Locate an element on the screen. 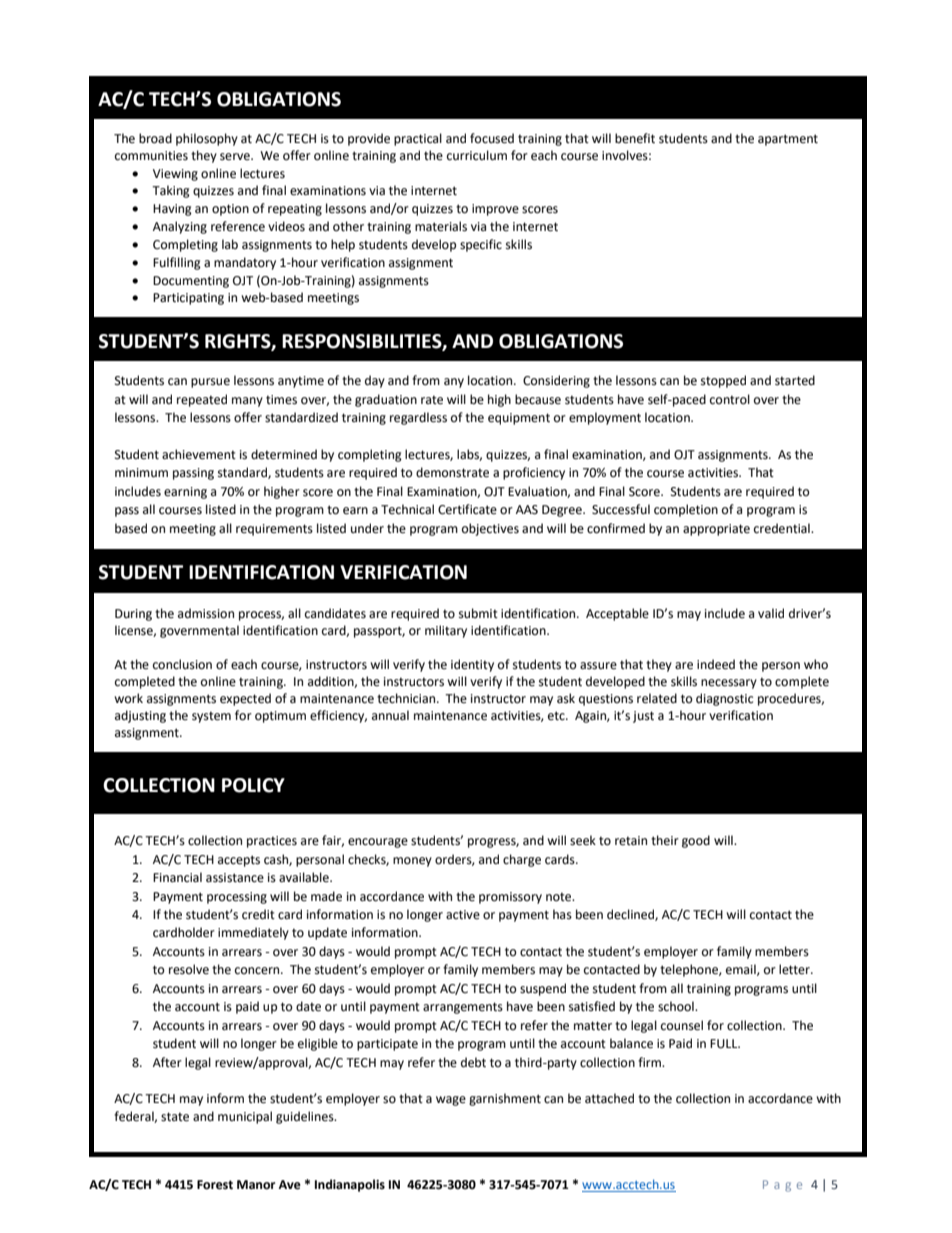  accepts is located at coordinates (239, 861).
